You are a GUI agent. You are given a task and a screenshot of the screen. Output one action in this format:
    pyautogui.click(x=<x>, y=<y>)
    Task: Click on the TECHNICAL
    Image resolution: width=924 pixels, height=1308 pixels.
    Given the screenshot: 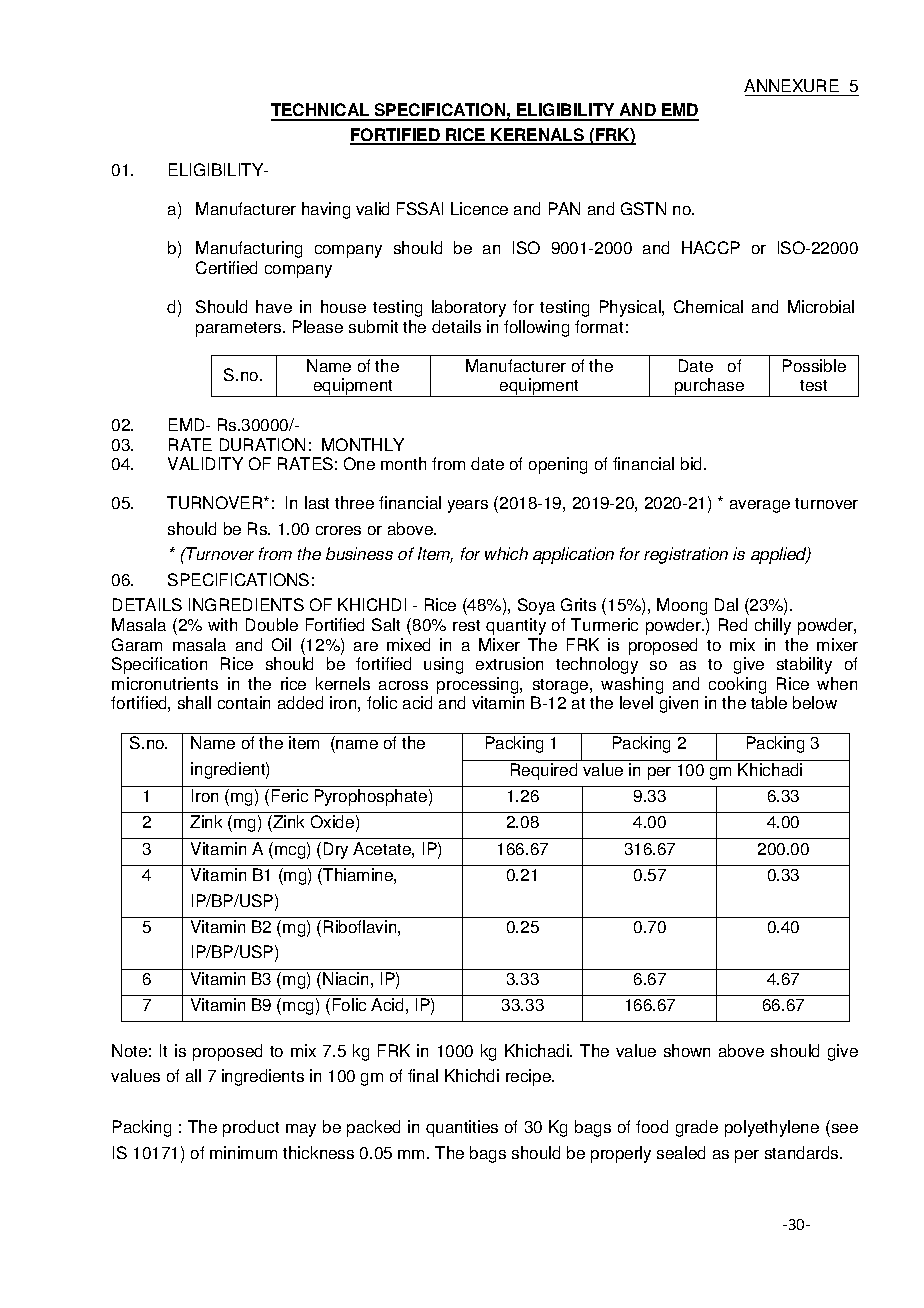 What is the action you would take?
    pyautogui.click(x=321, y=111)
